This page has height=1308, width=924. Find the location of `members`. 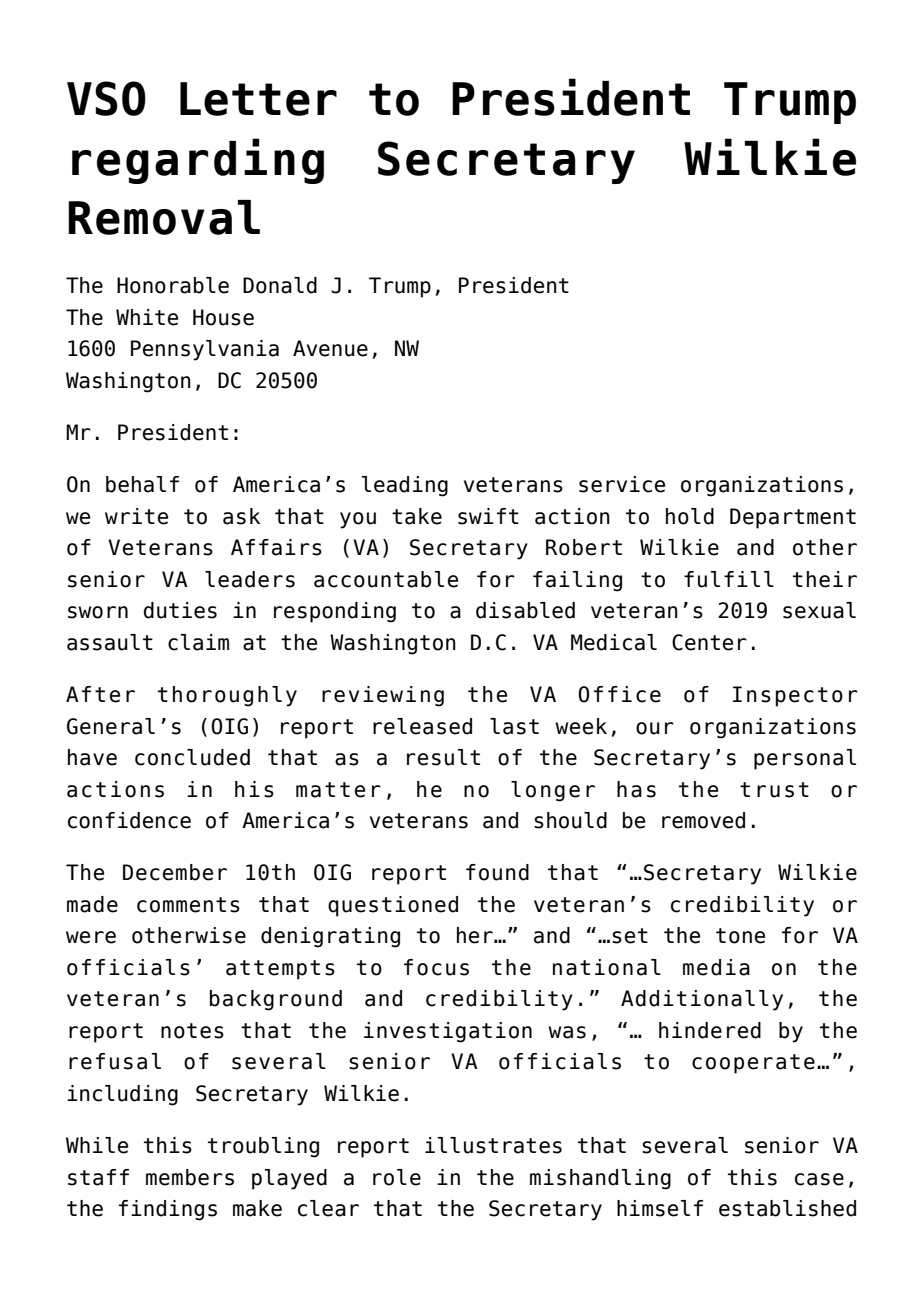

members is located at coordinates (190, 1177).
